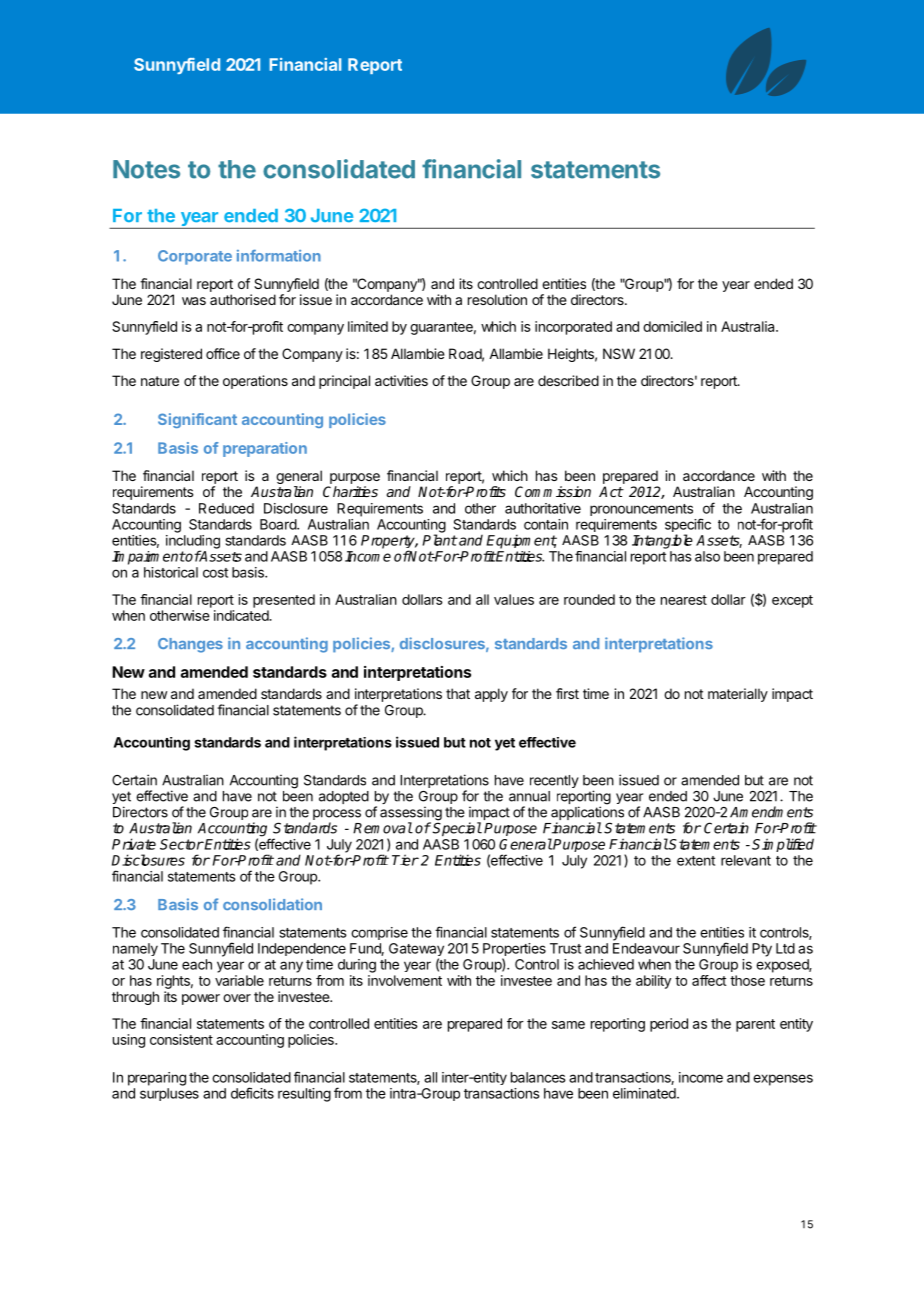  What do you see at coordinates (190, 645) in the image?
I see `Changes` at bounding box center [190, 645].
